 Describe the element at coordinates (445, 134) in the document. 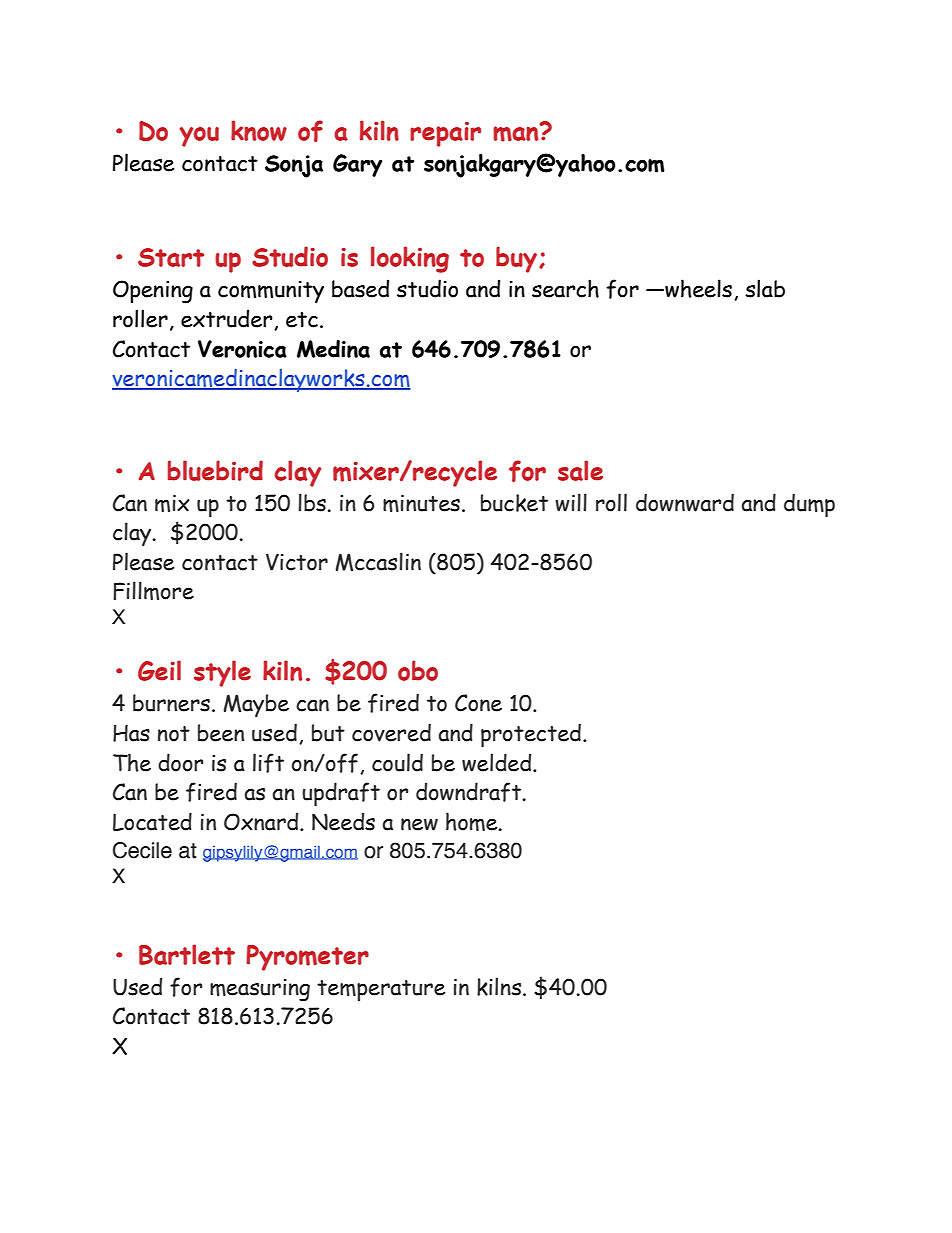

I see `repair` at that location.
